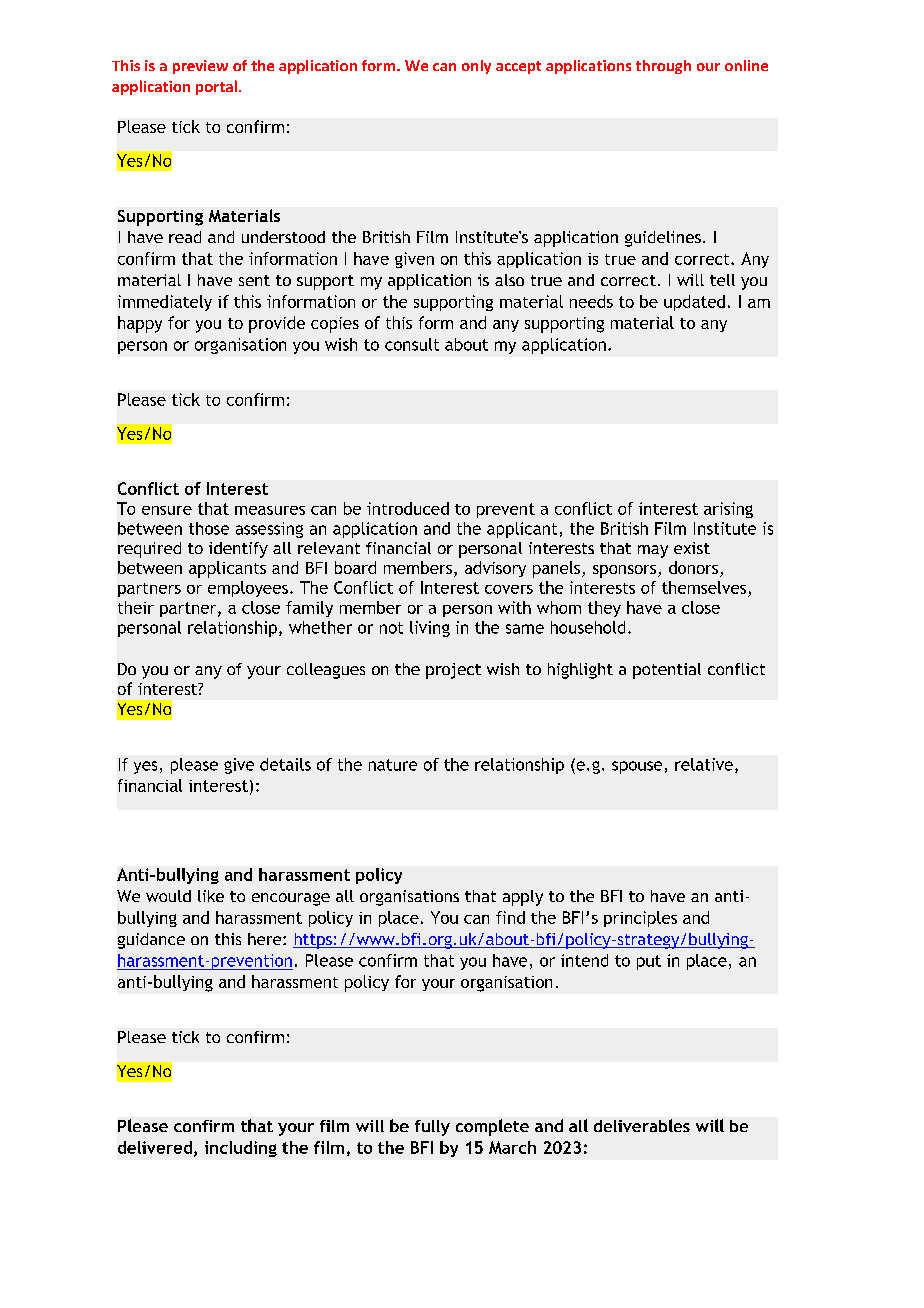 The height and width of the image is (1308, 924). Describe the element at coordinates (248, 589) in the image. I see `employees` at that location.
